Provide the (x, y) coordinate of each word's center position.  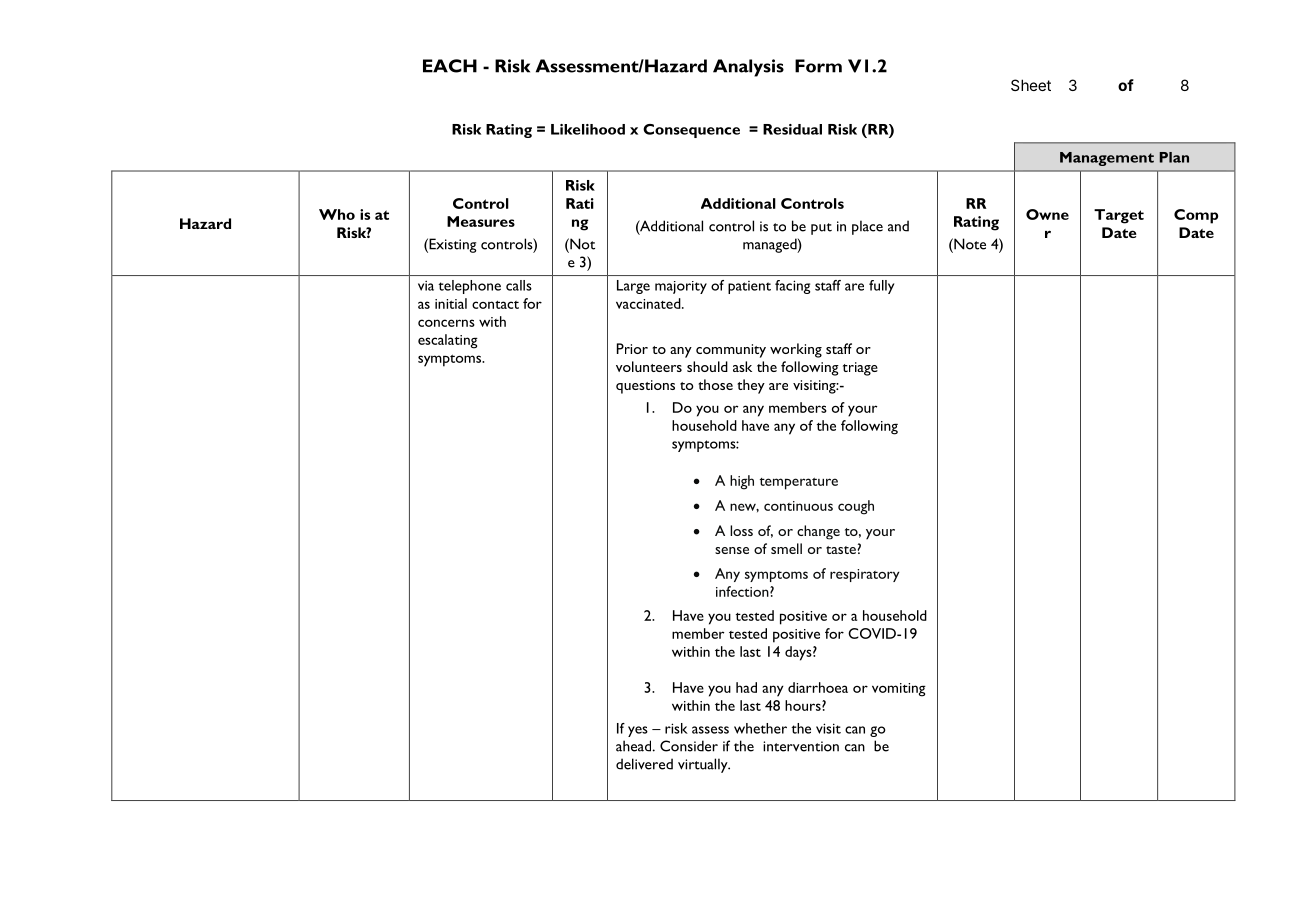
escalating (448, 341)
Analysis (748, 68)
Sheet (1031, 85)
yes (638, 731)
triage (860, 369)
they (751, 386)
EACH (450, 66)
